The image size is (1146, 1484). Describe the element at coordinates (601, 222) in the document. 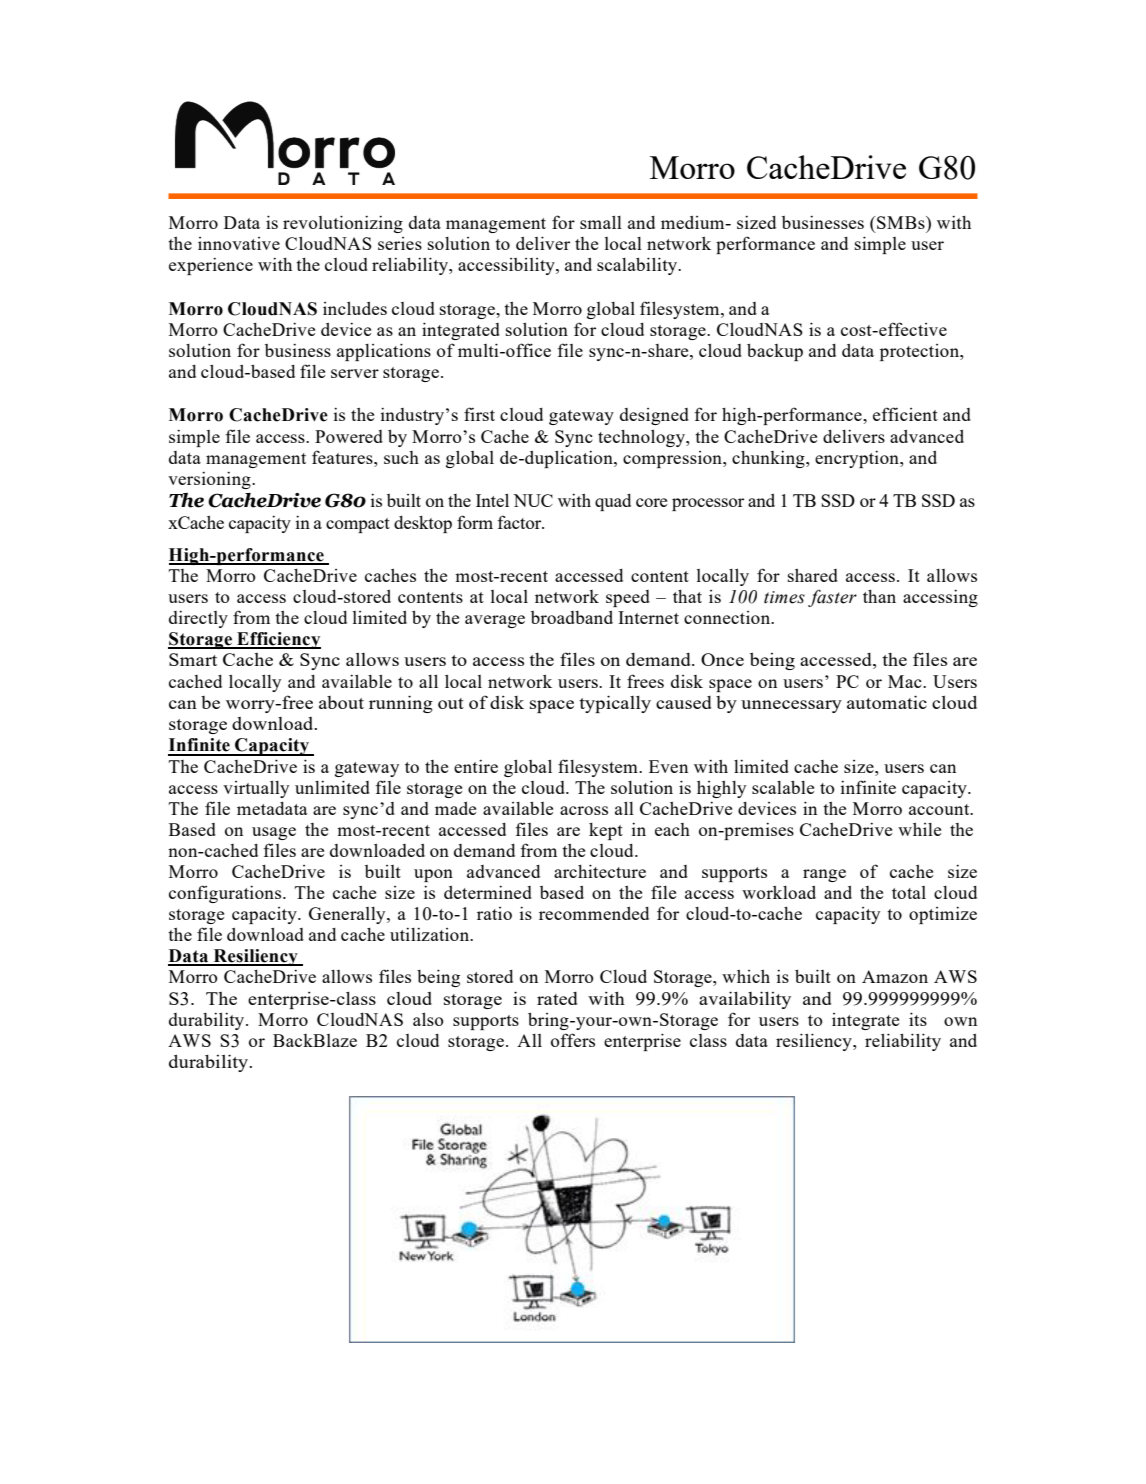

I see `small` at that location.
